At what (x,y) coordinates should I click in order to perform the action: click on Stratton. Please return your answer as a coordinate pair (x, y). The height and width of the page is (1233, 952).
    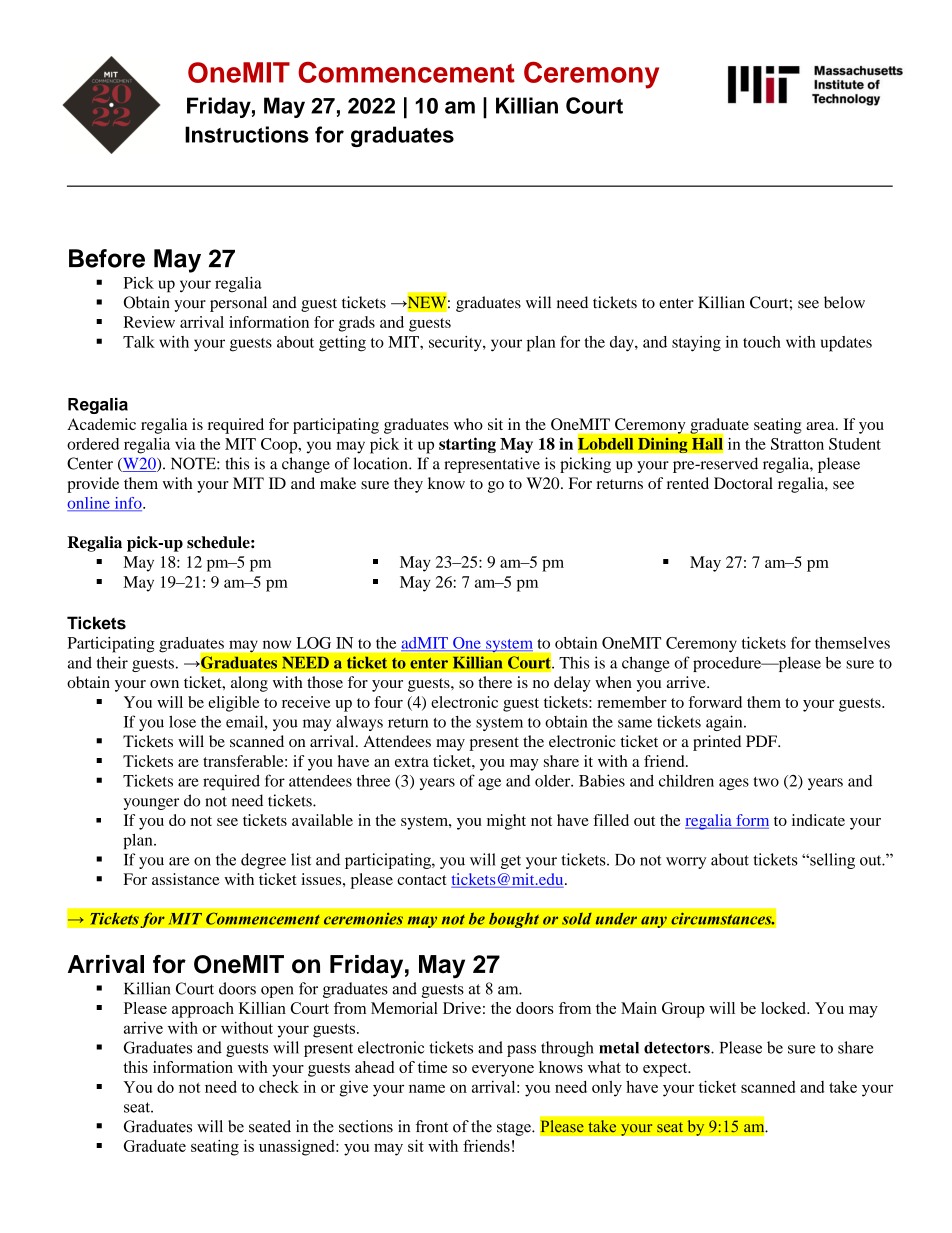
    Looking at the image, I should click on (797, 444).
